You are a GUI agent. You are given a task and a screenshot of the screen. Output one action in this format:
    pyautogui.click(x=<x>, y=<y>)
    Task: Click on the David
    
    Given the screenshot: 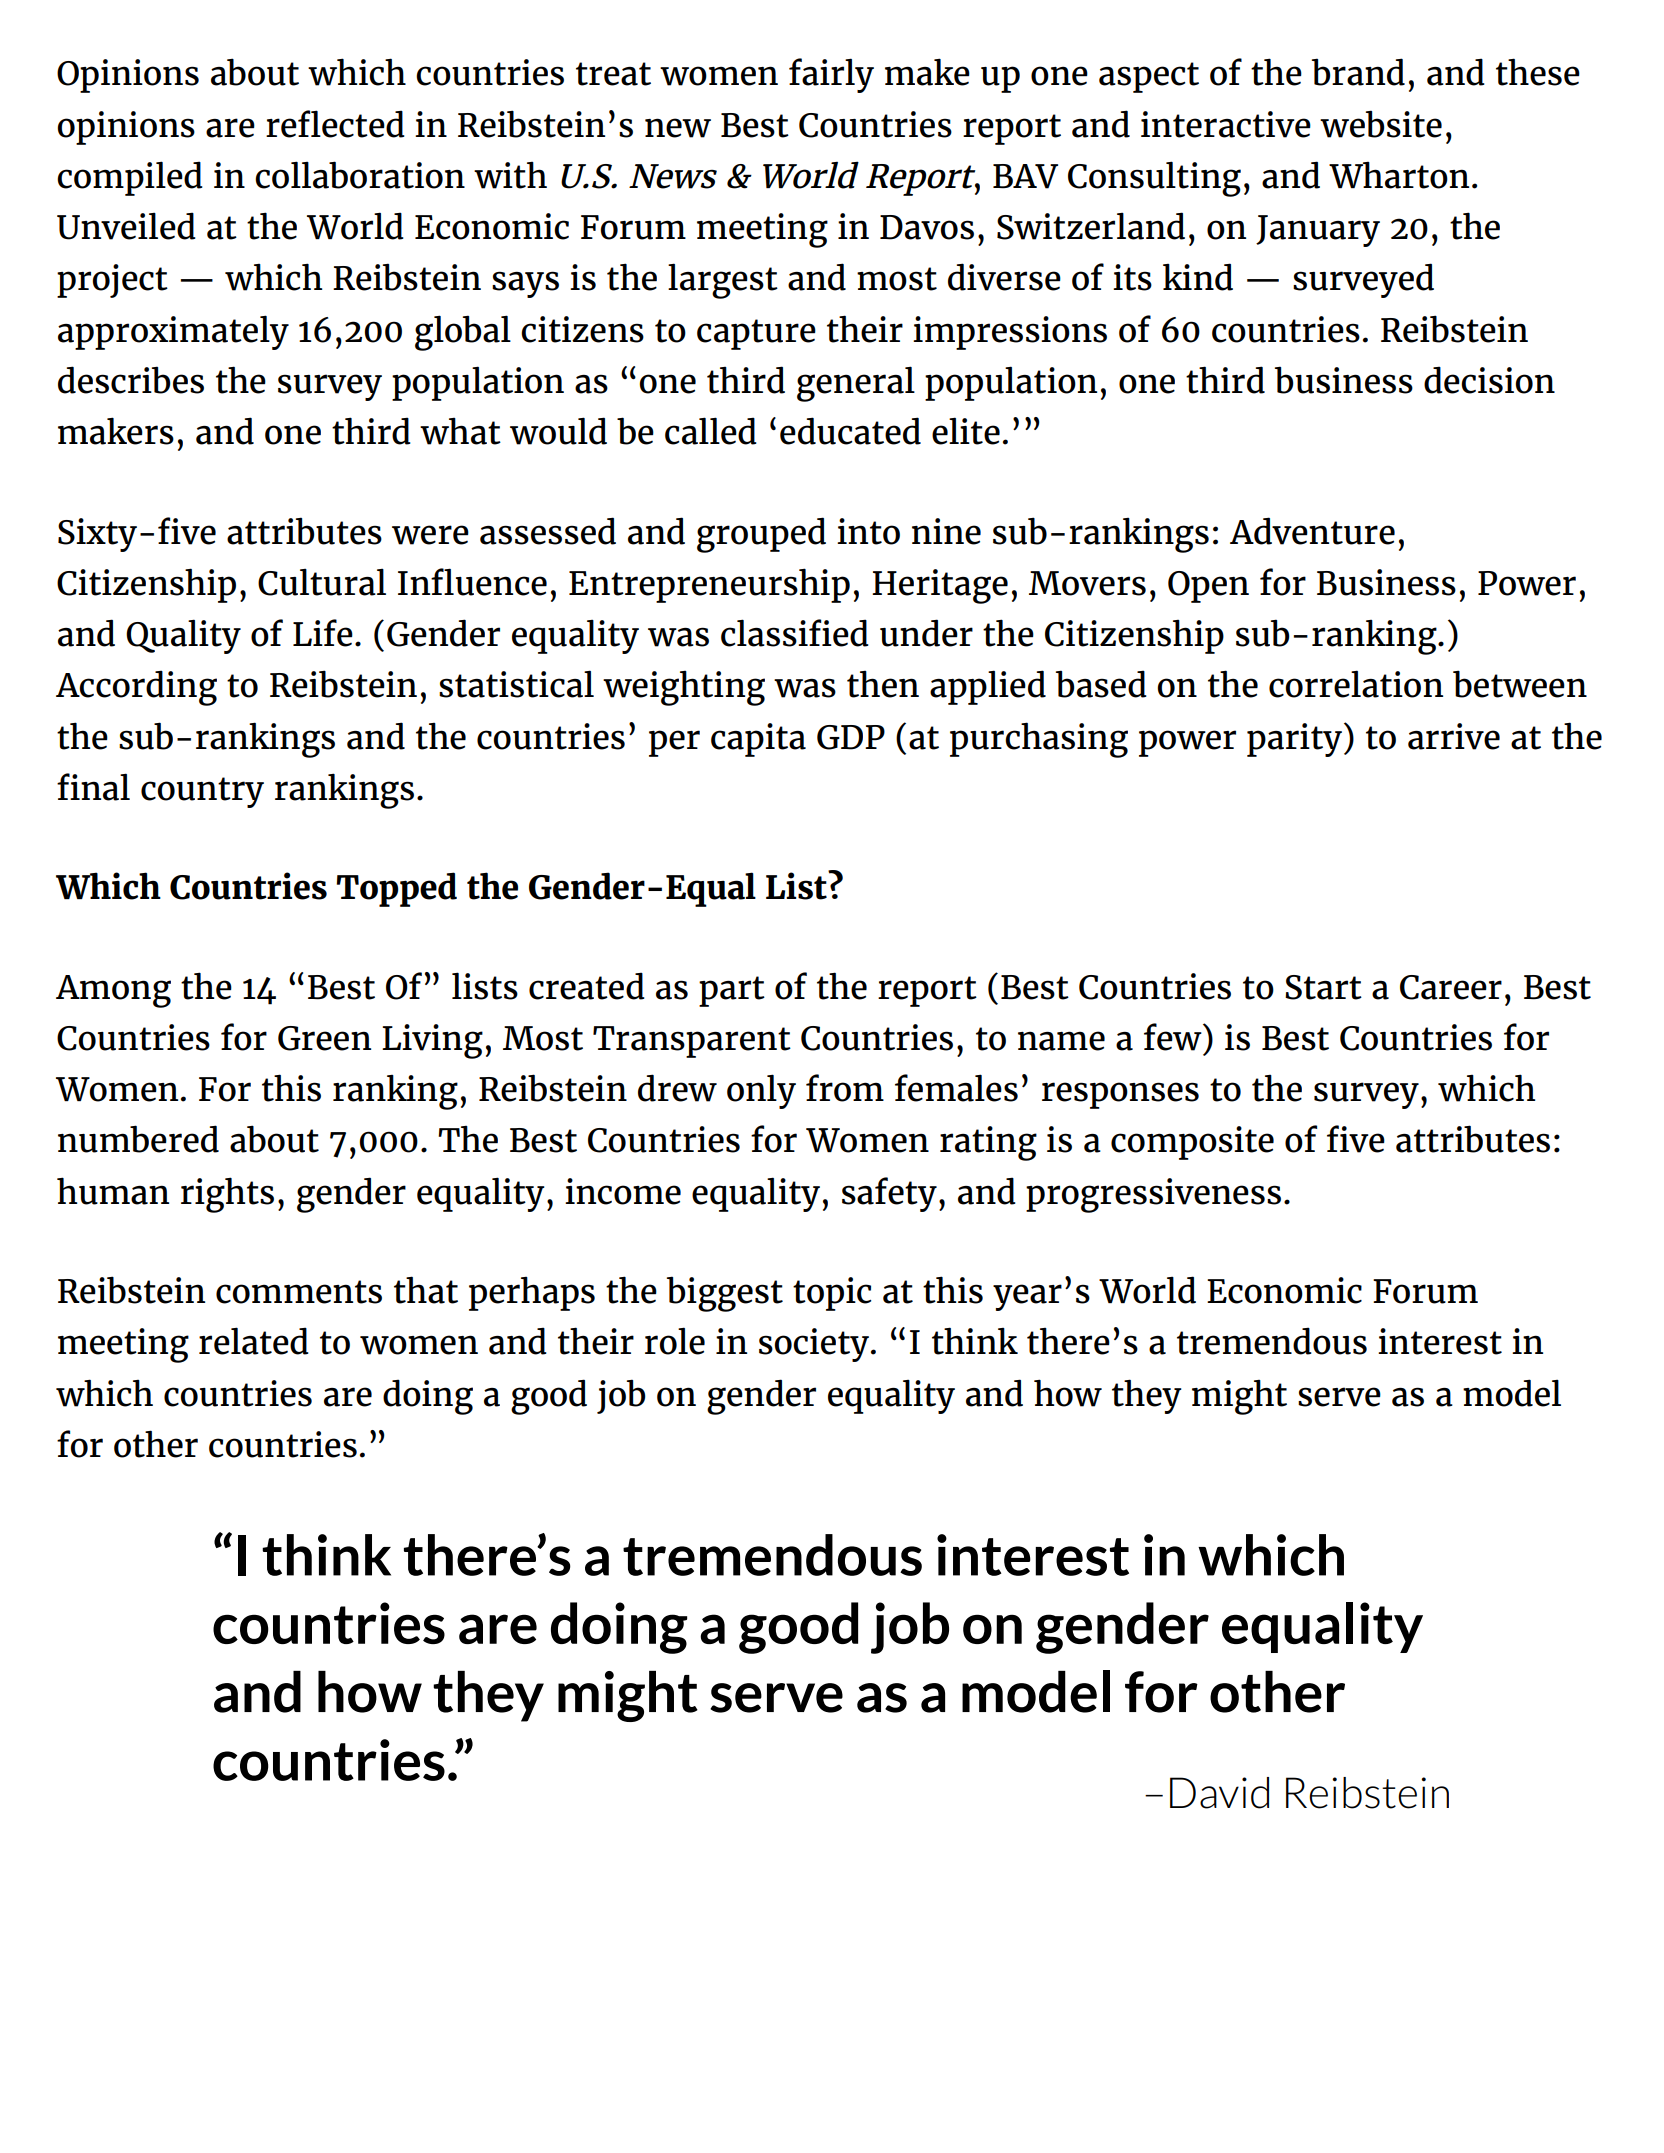 What is the action you would take?
    pyautogui.click(x=1219, y=1793)
